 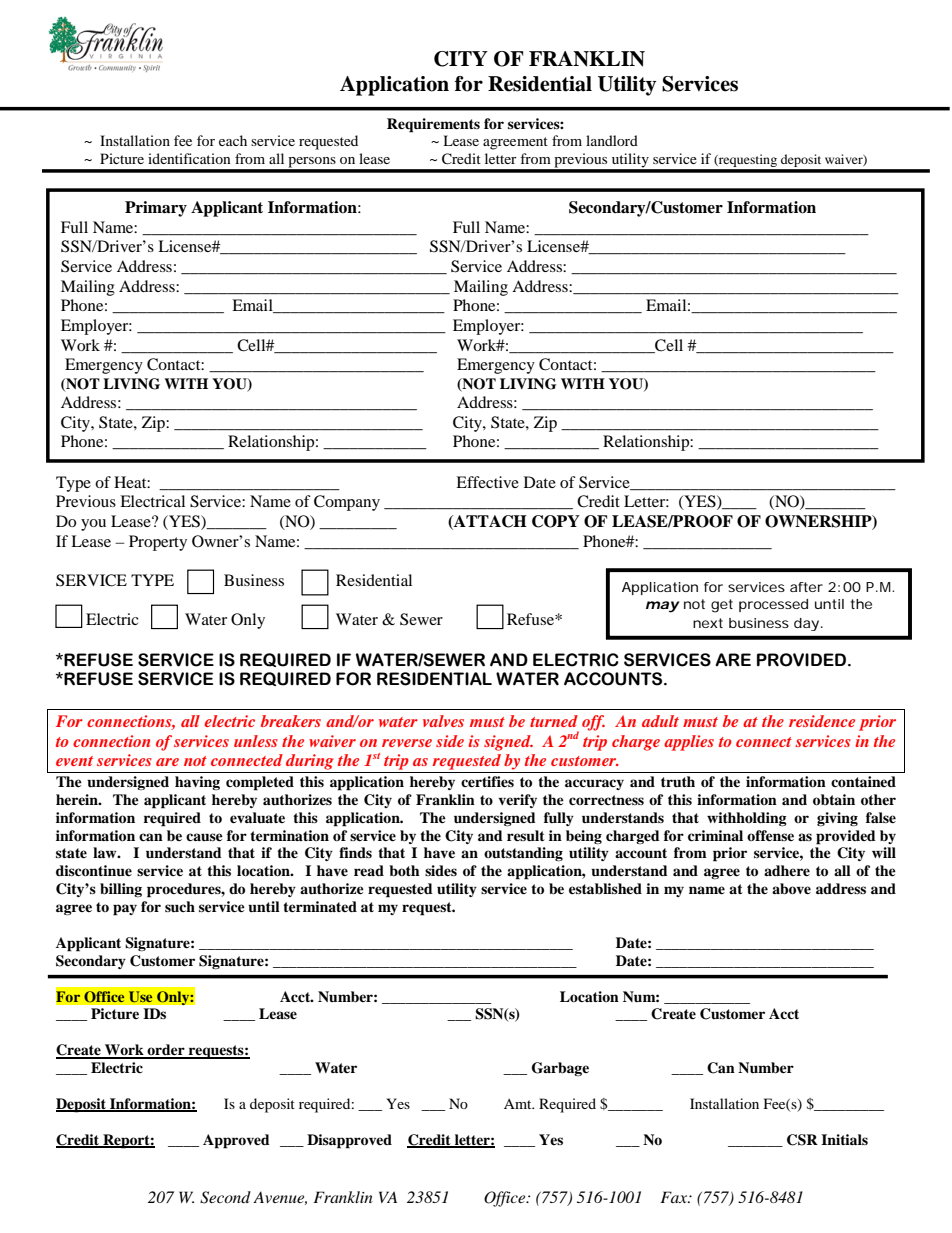 What do you see at coordinates (443, 721) in the image?
I see `valves` at bounding box center [443, 721].
